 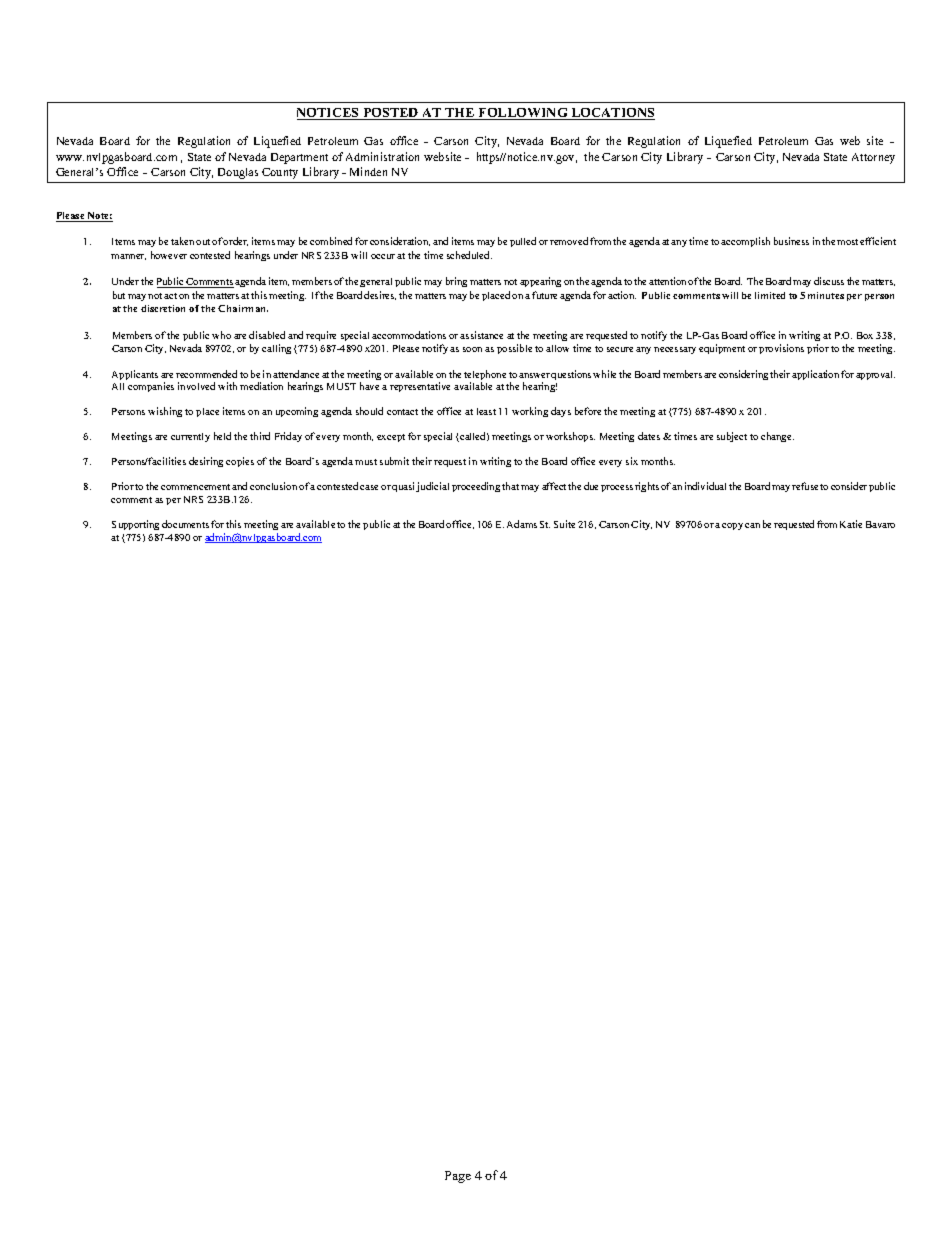 I want to click on Page, so click(x=458, y=1177).
